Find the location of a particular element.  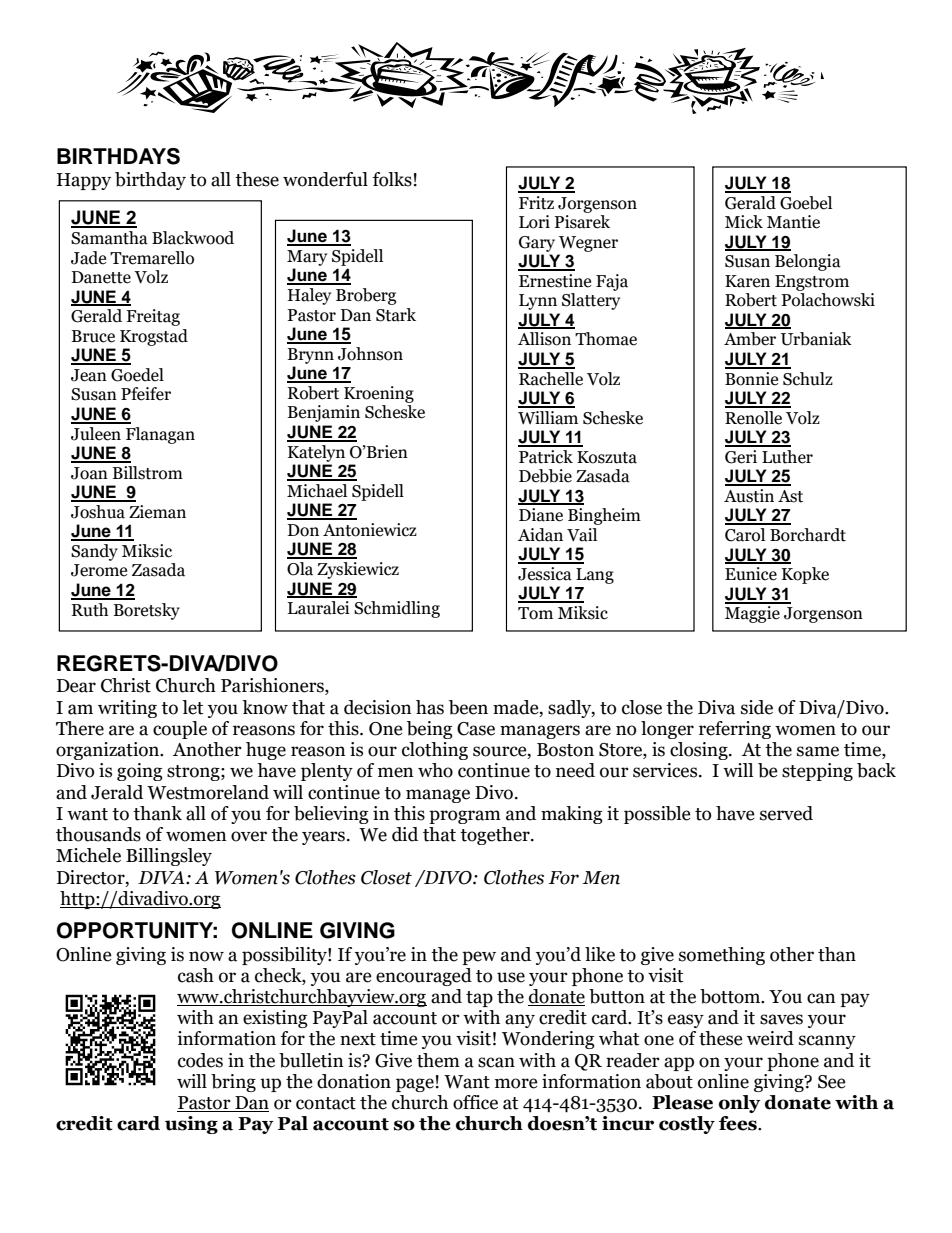

office is located at coordinates (475, 1102).
